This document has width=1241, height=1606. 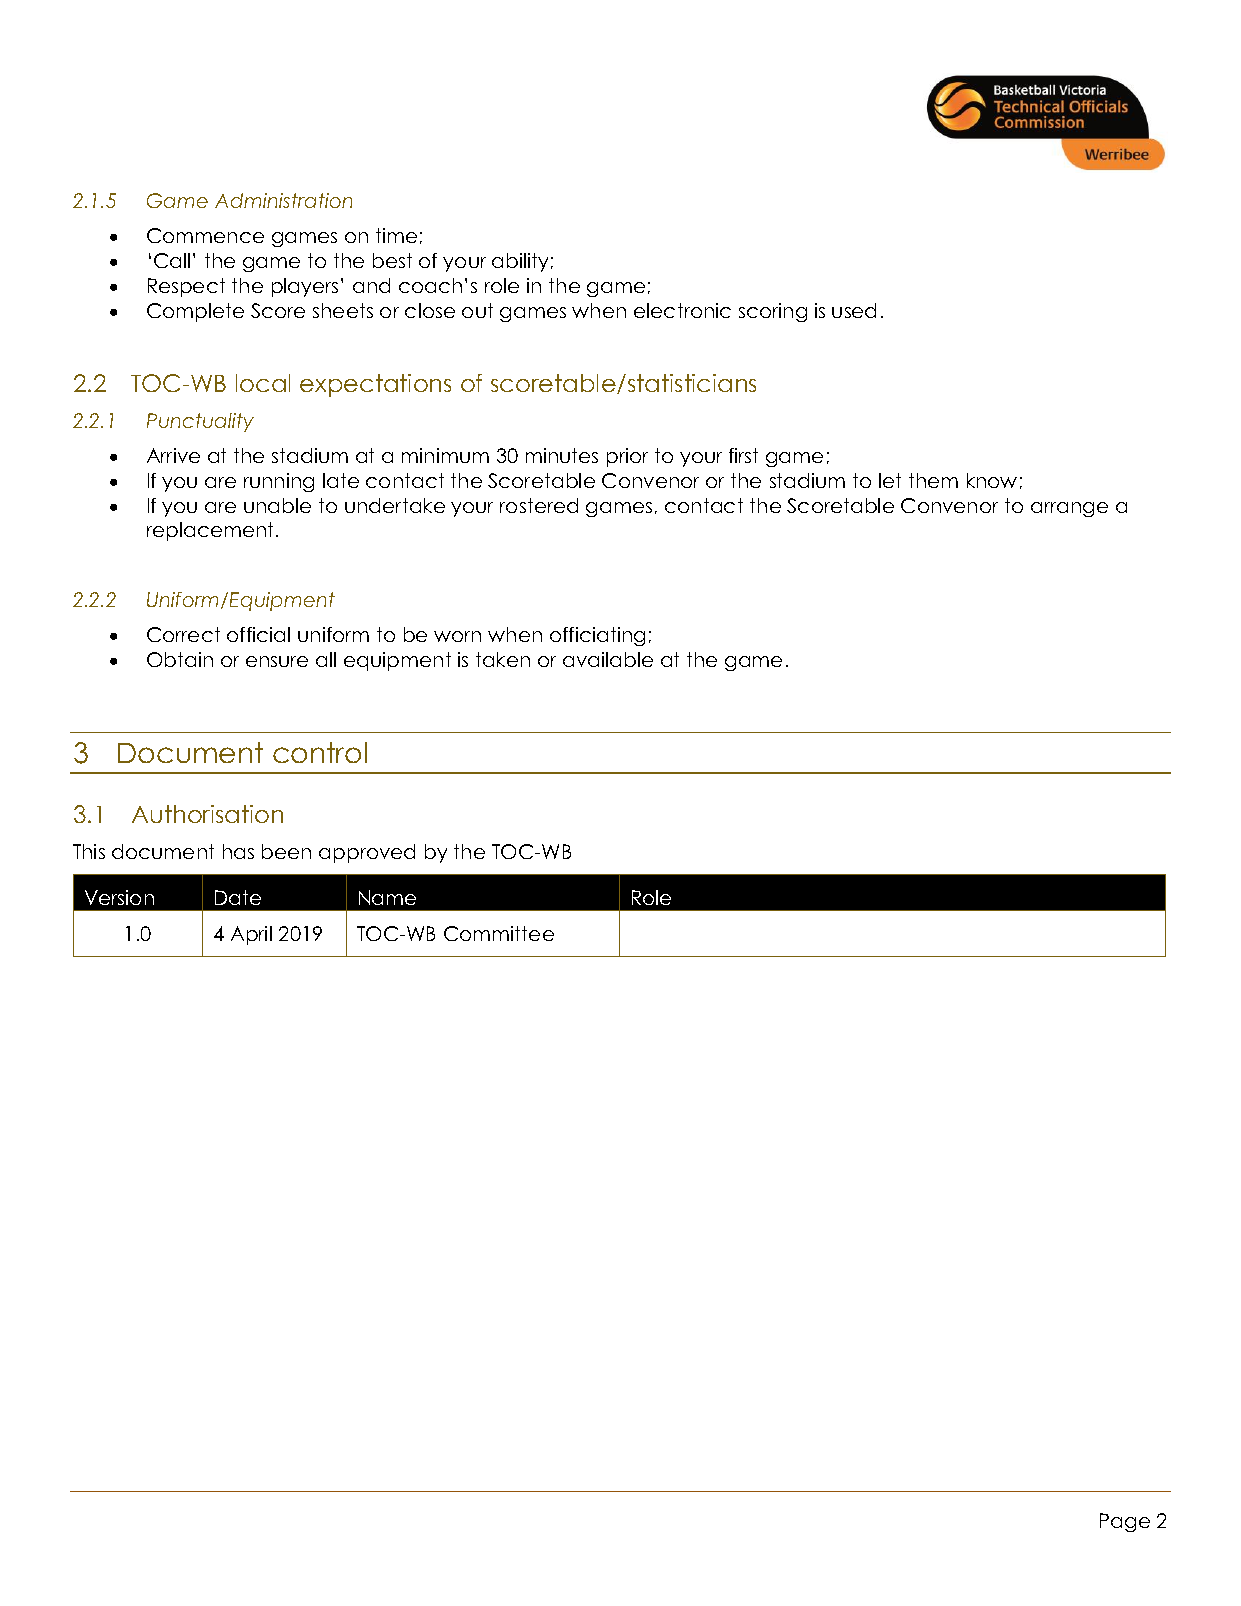 I want to click on replacement, so click(x=212, y=531).
